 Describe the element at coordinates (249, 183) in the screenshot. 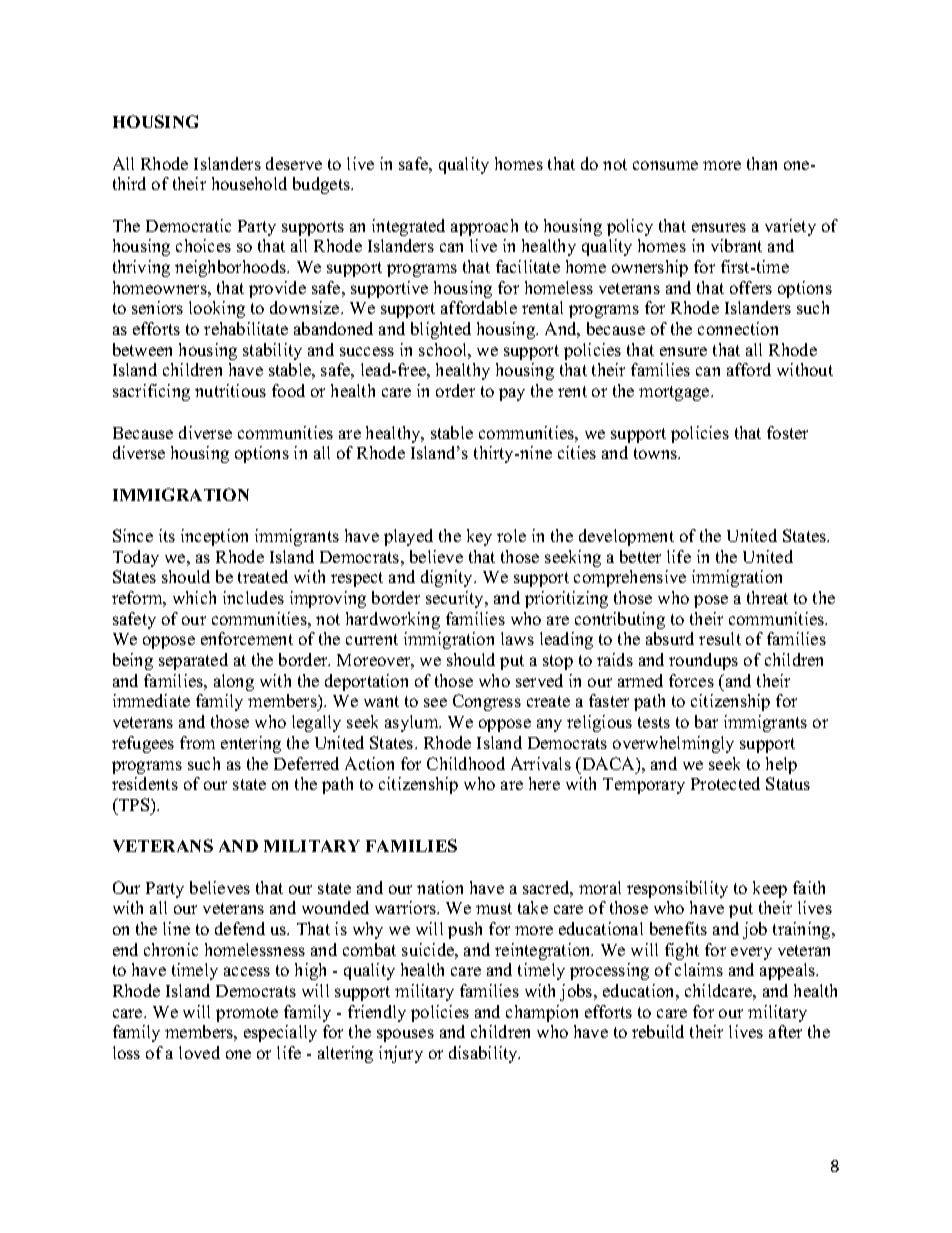

I see `household` at that location.
